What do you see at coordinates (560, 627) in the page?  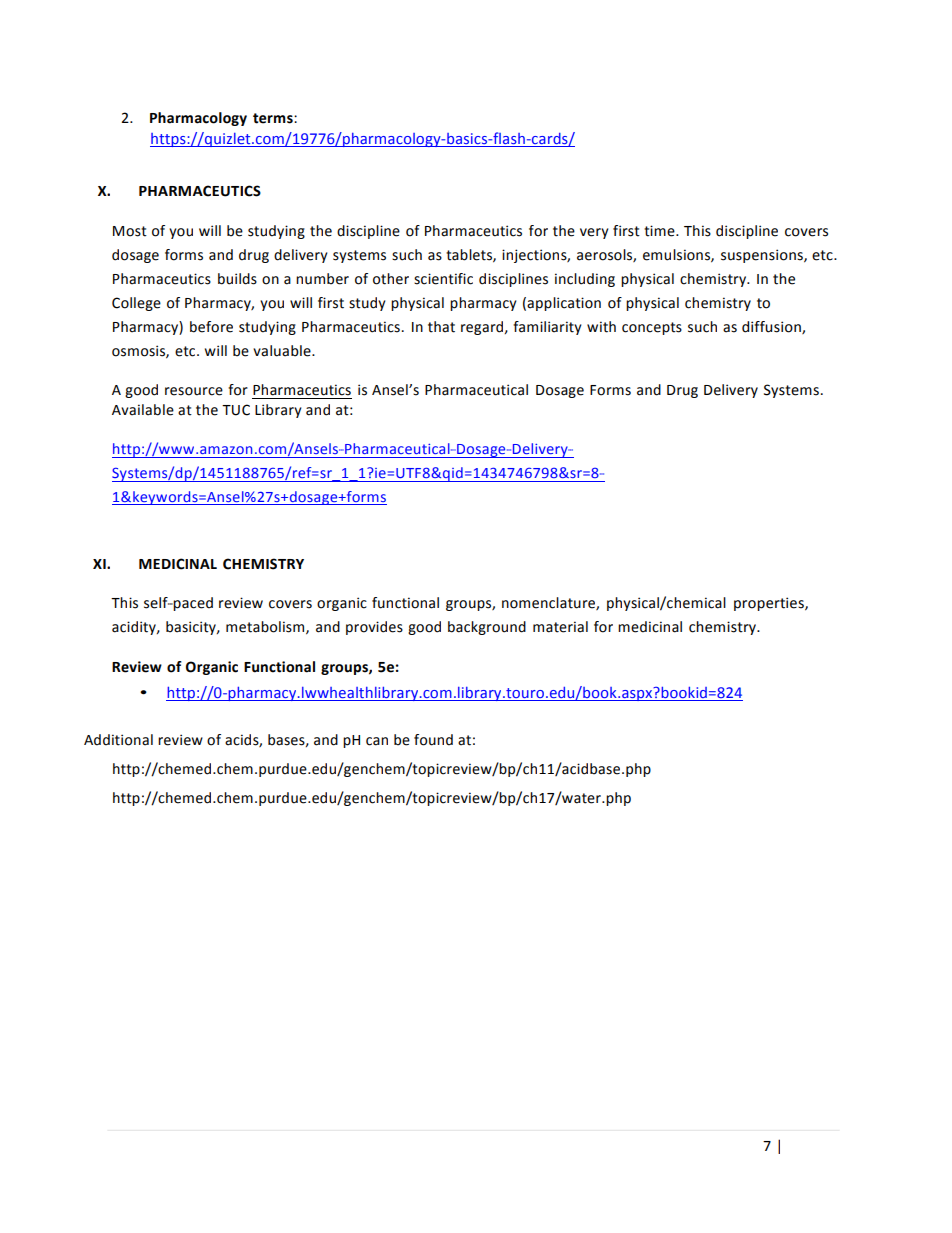 I see `material` at bounding box center [560, 627].
